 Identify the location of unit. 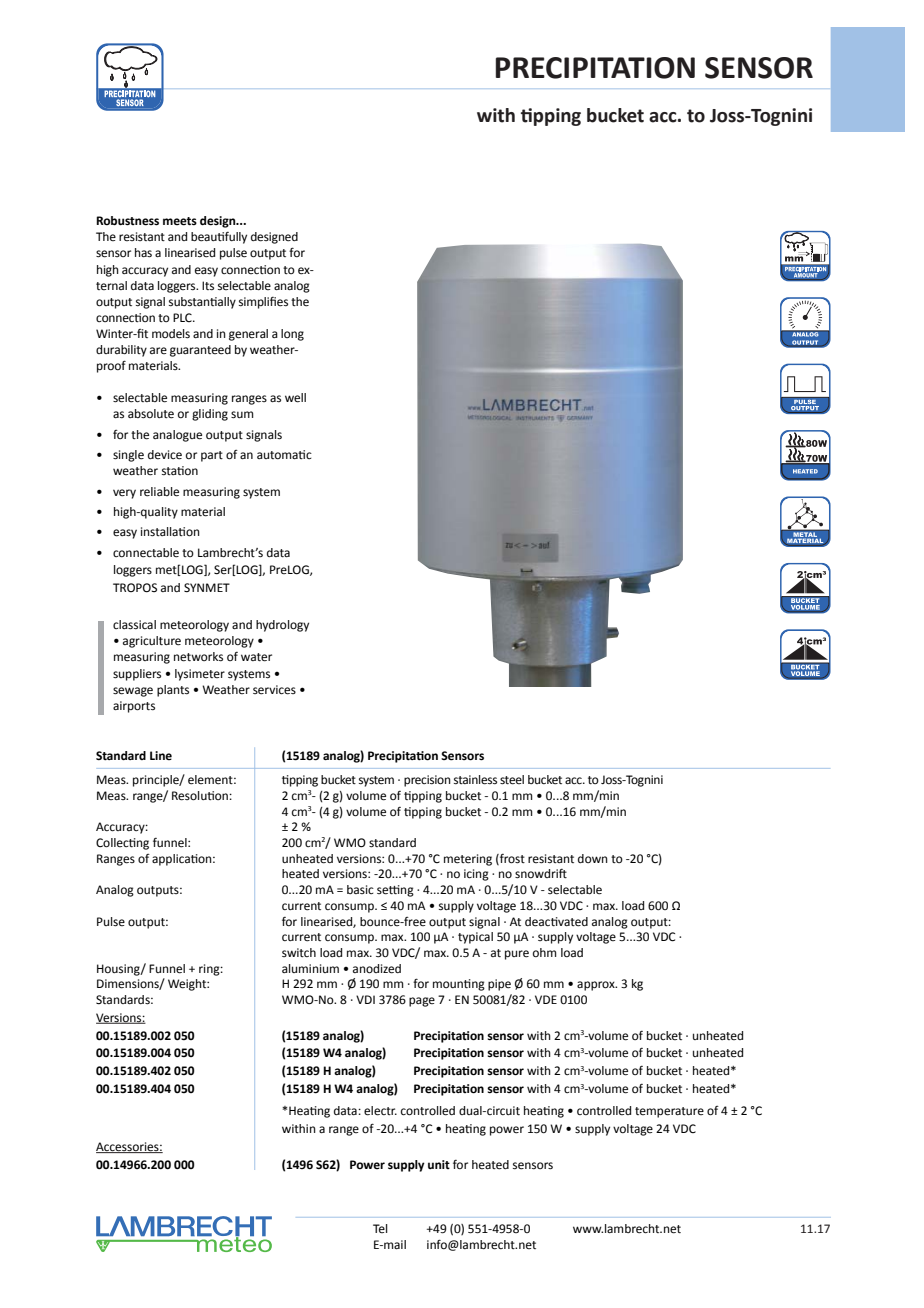
(439, 1164).
